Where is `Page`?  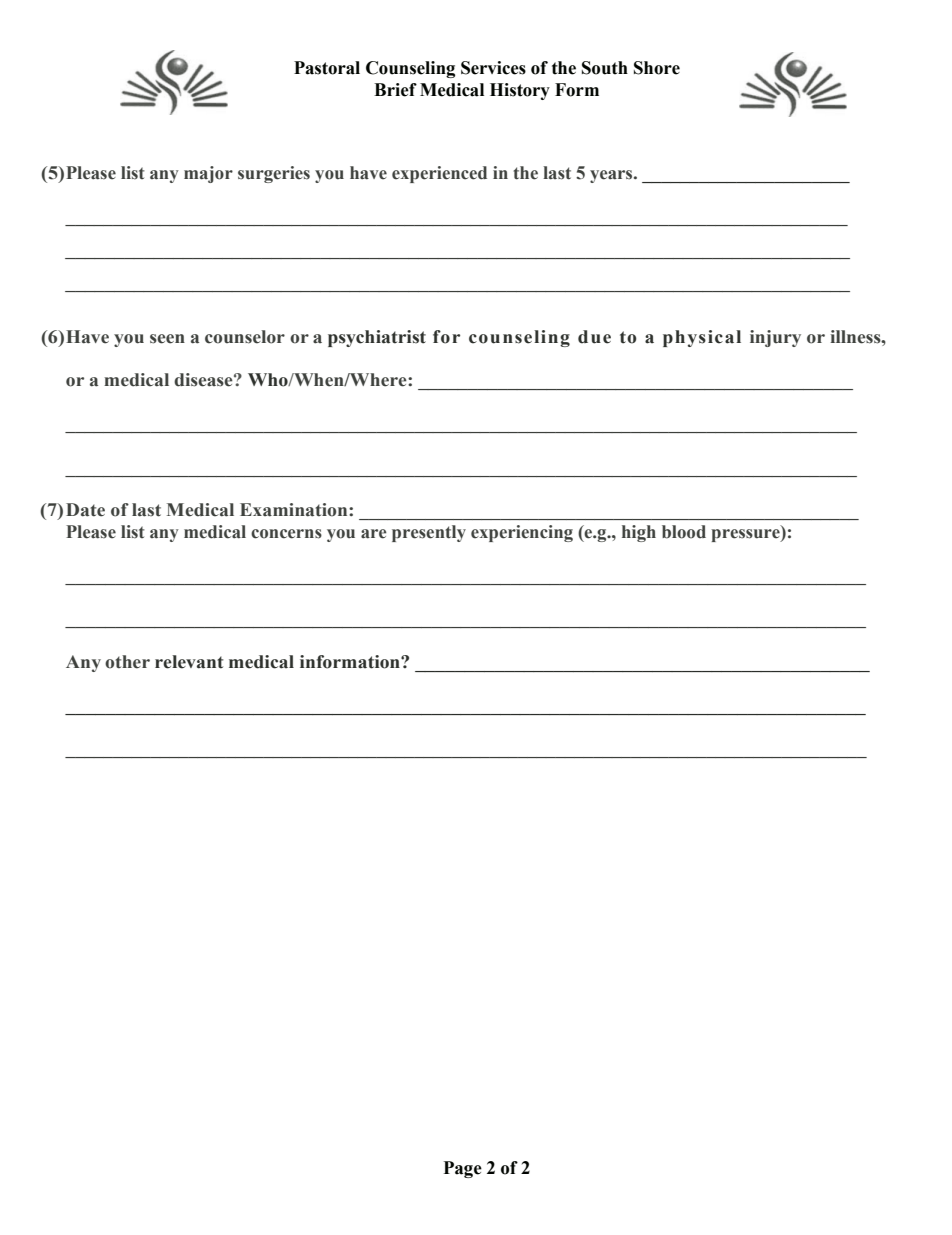 Page is located at coordinates (463, 1169).
